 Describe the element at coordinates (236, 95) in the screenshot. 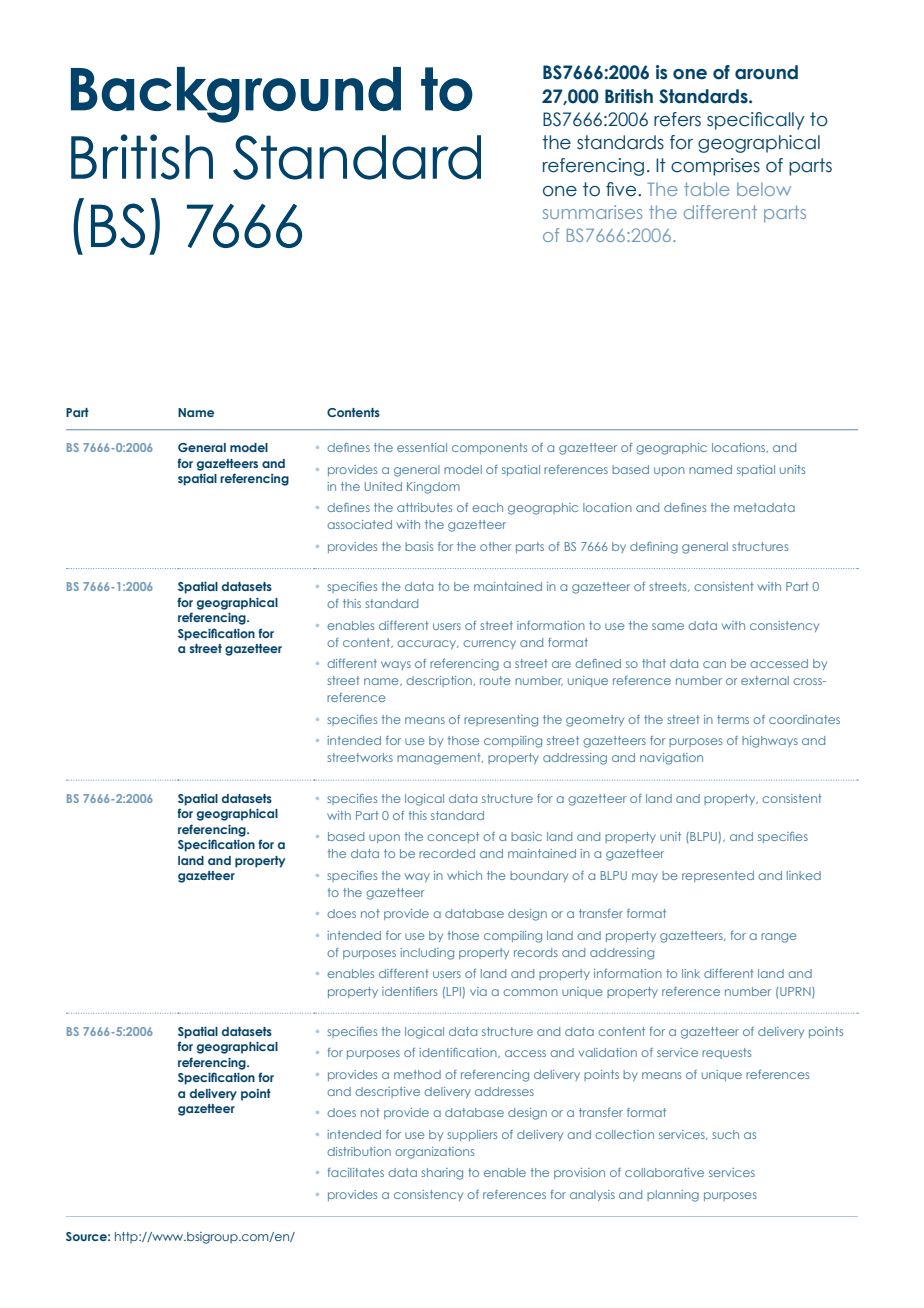

I see `Background` at that location.
